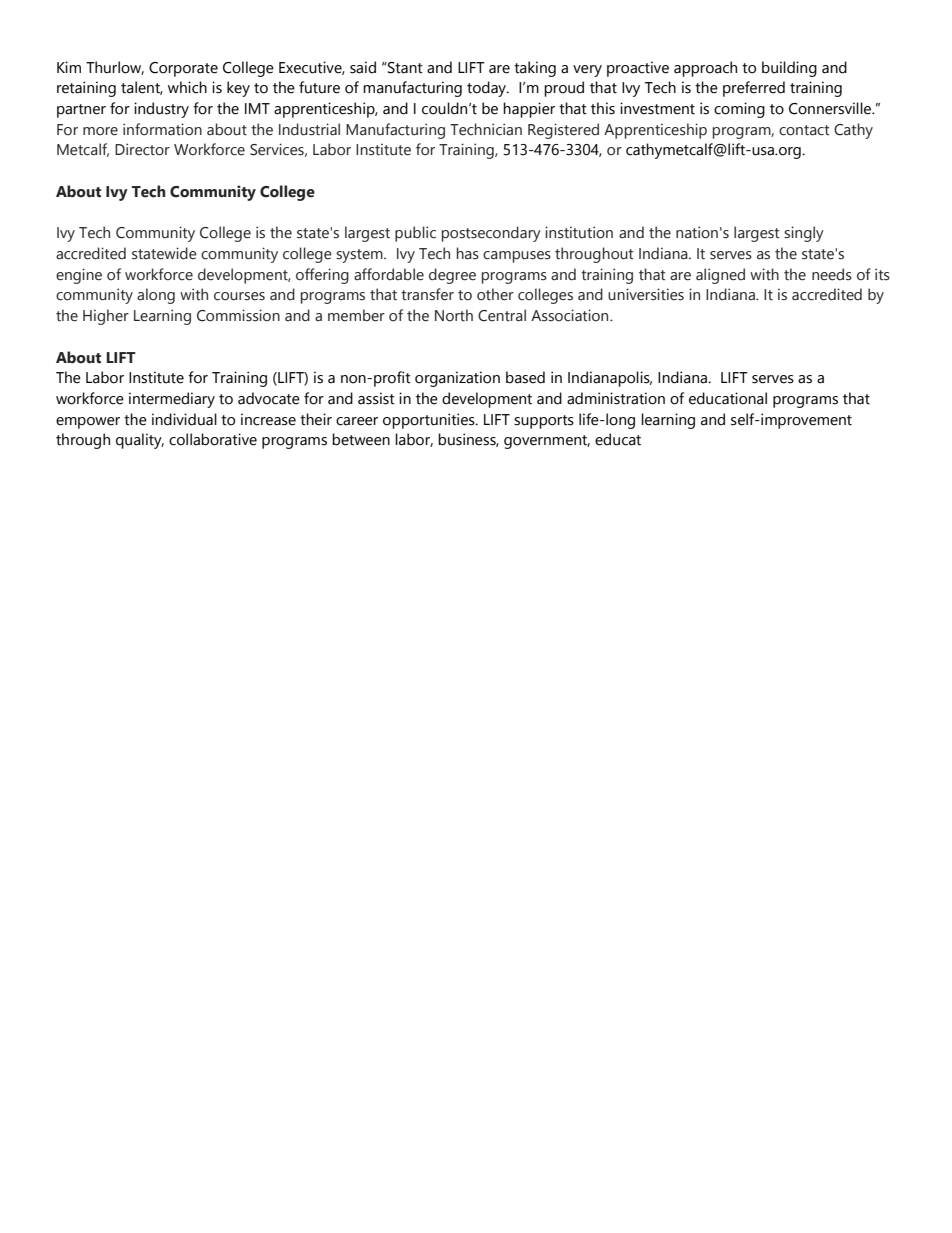 Image resolution: width=952 pixels, height=1233 pixels. Describe the element at coordinates (183, 69) in the document. I see `Corporate` at that location.
